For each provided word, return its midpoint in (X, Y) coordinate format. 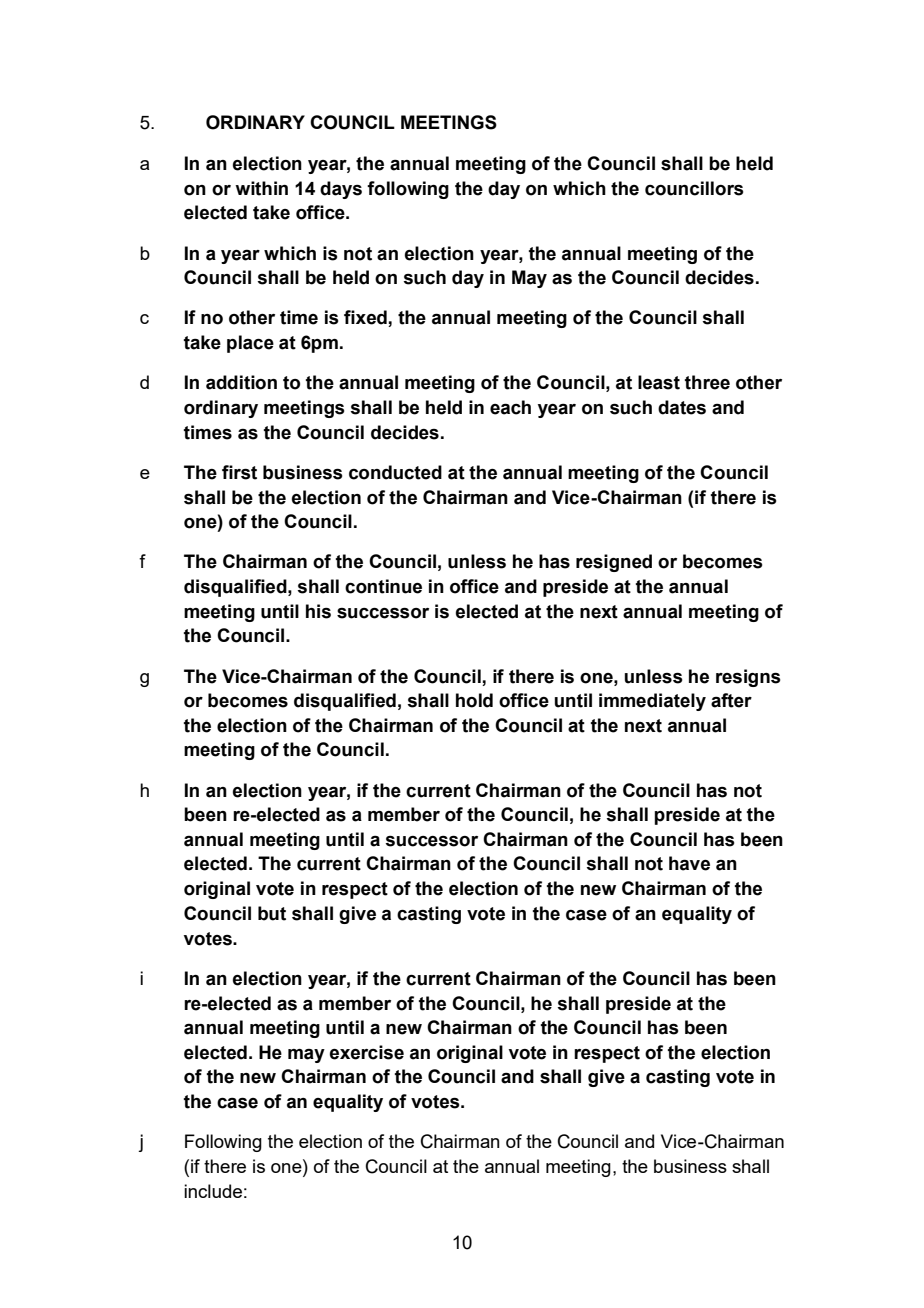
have (689, 863)
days (341, 190)
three (707, 382)
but (272, 913)
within (261, 188)
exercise (367, 1052)
